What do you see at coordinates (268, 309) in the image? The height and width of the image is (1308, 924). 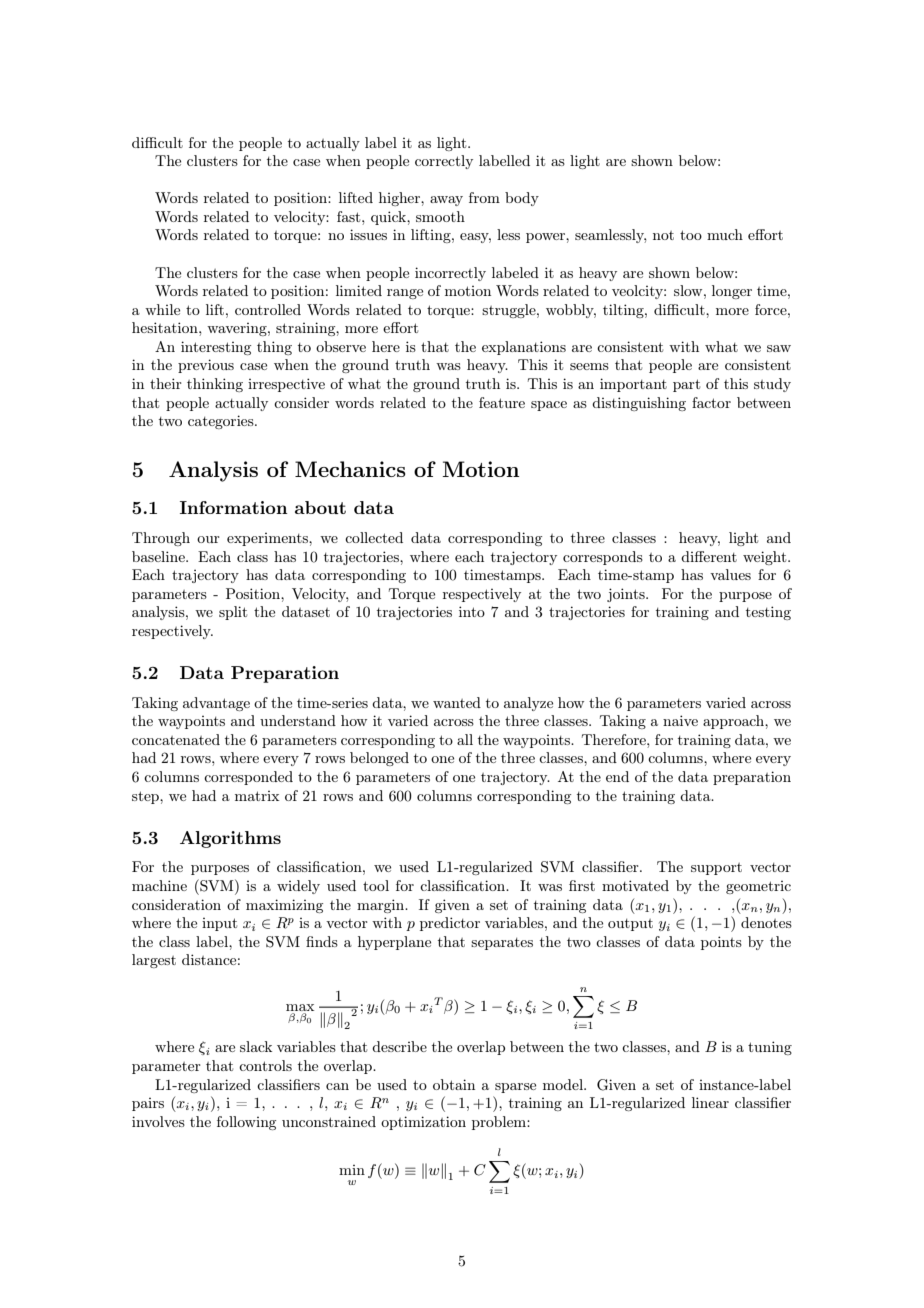 I see `controlled` at bounding box center [268, 309].
